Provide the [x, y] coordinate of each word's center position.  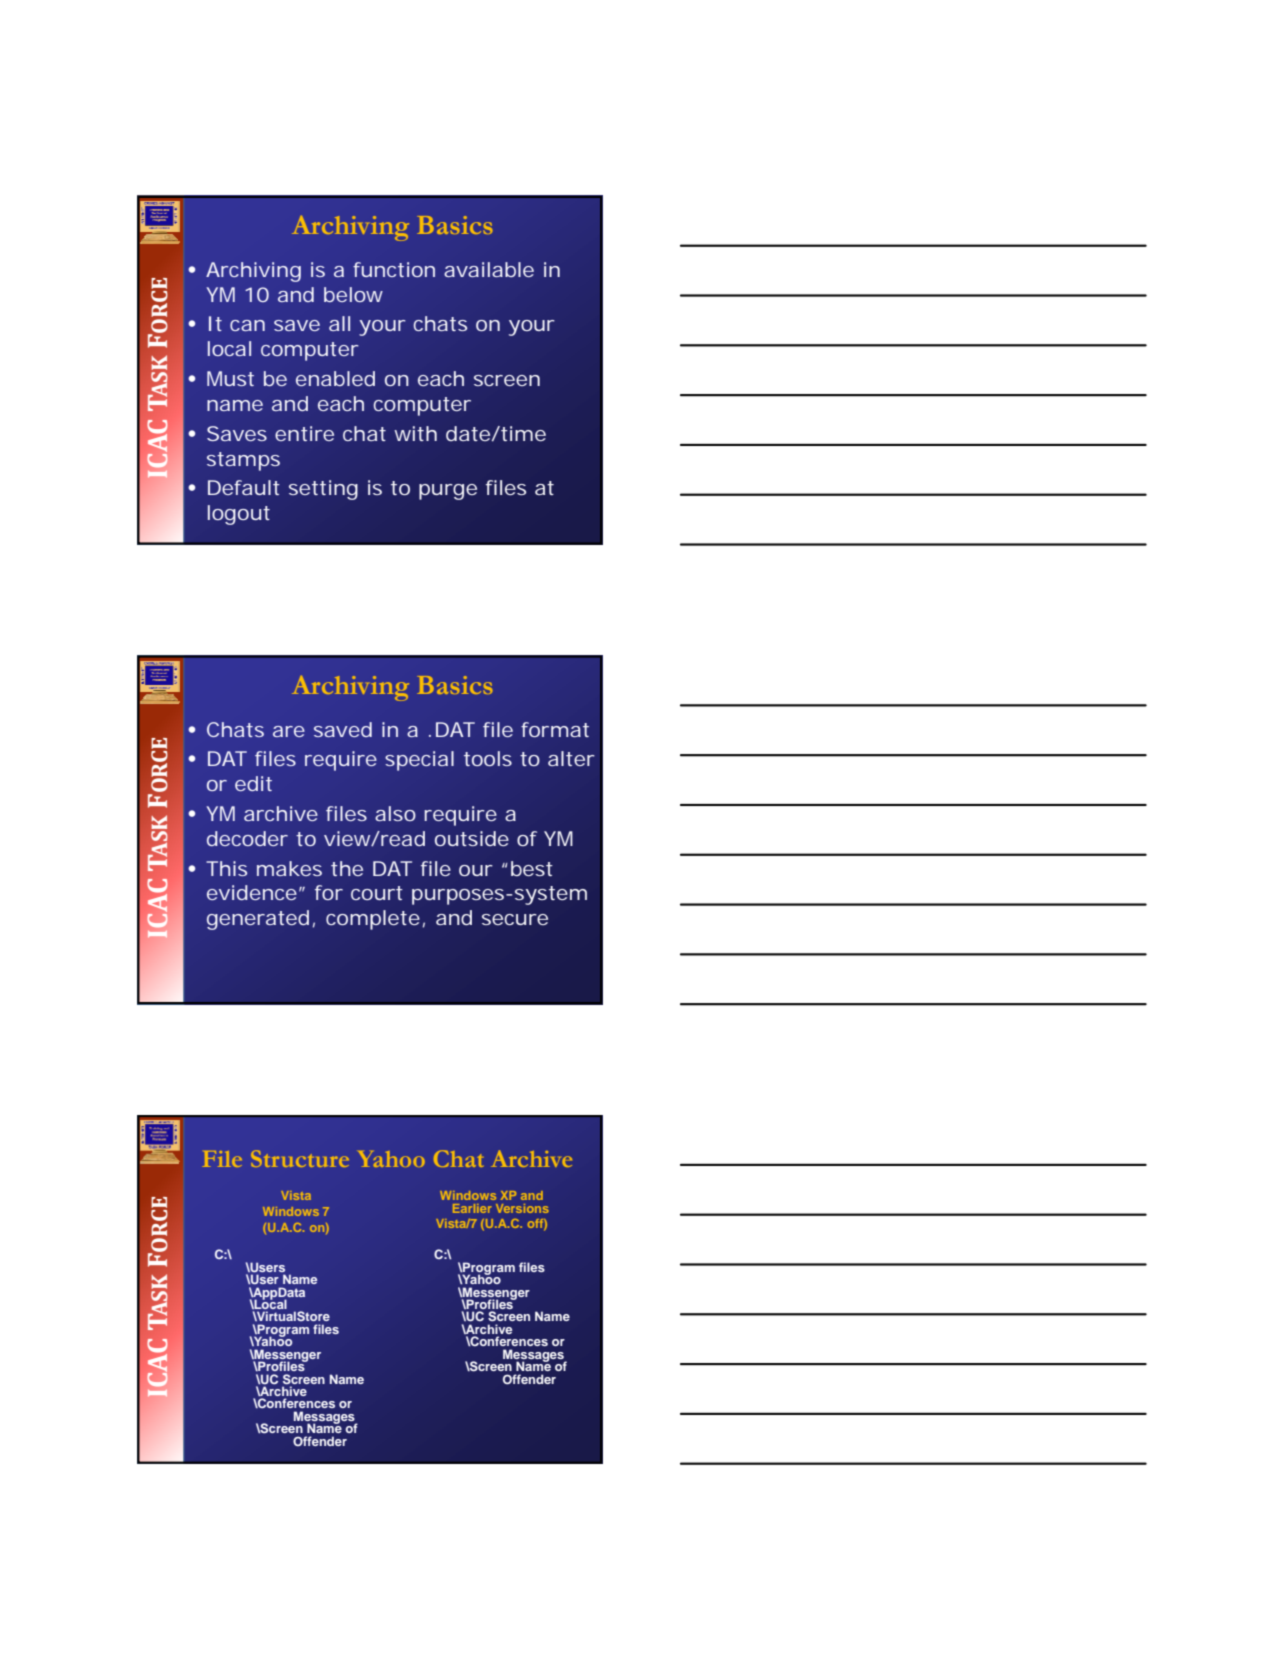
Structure [300, 1158]
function [394, 269]
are [289, 731]
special [419, 761]
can [247, 325]
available [489, 269]
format [555, 729]
